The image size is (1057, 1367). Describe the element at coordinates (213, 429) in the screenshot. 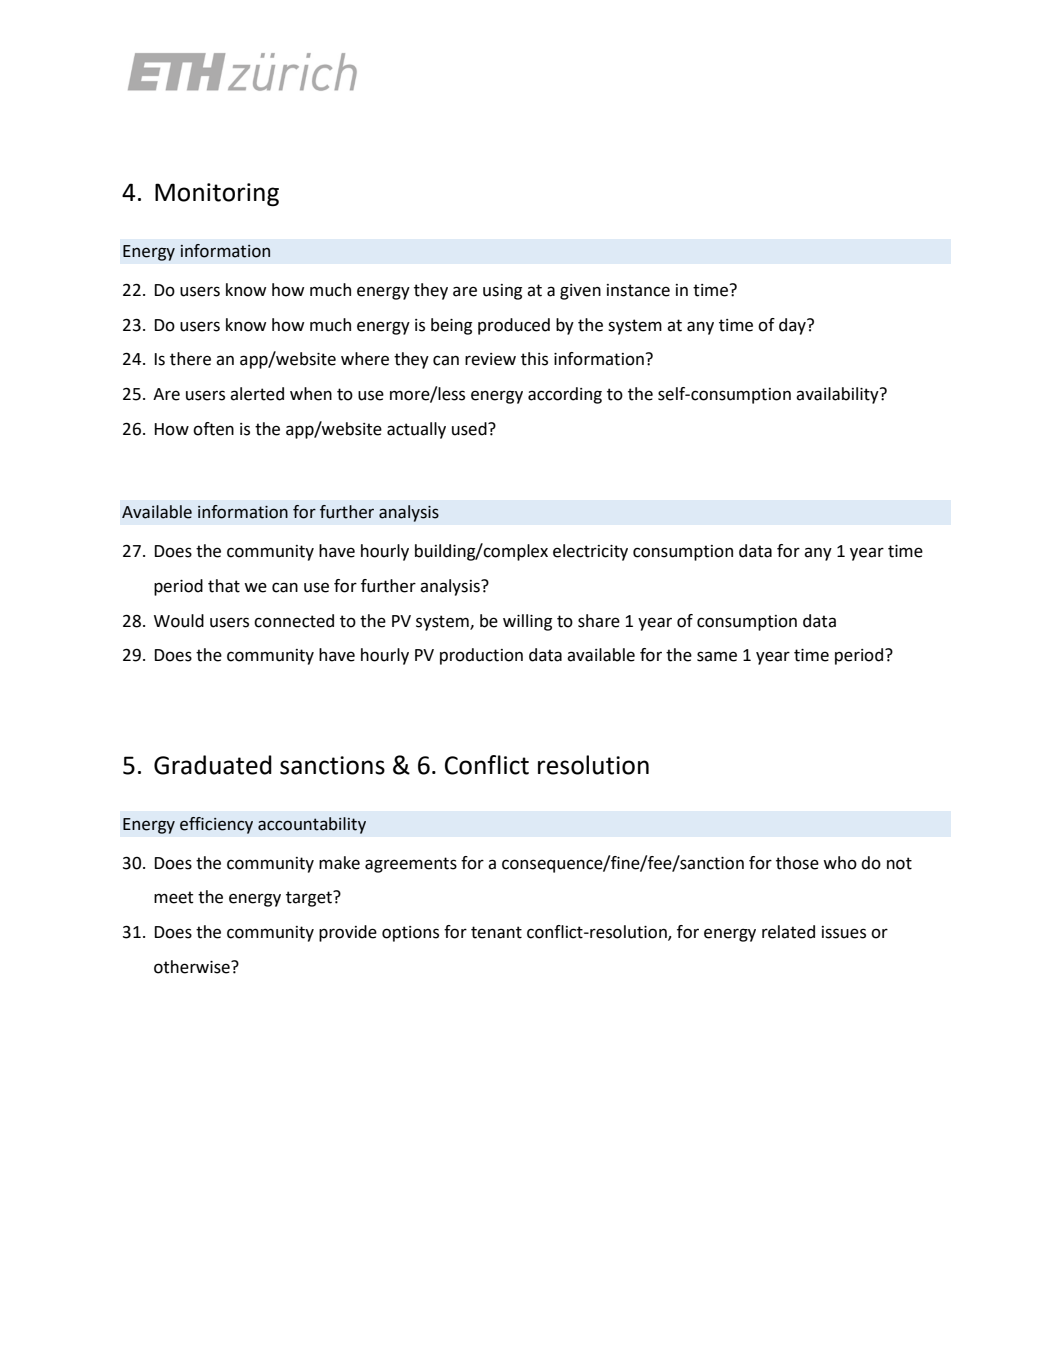

I see `often` at that location.
